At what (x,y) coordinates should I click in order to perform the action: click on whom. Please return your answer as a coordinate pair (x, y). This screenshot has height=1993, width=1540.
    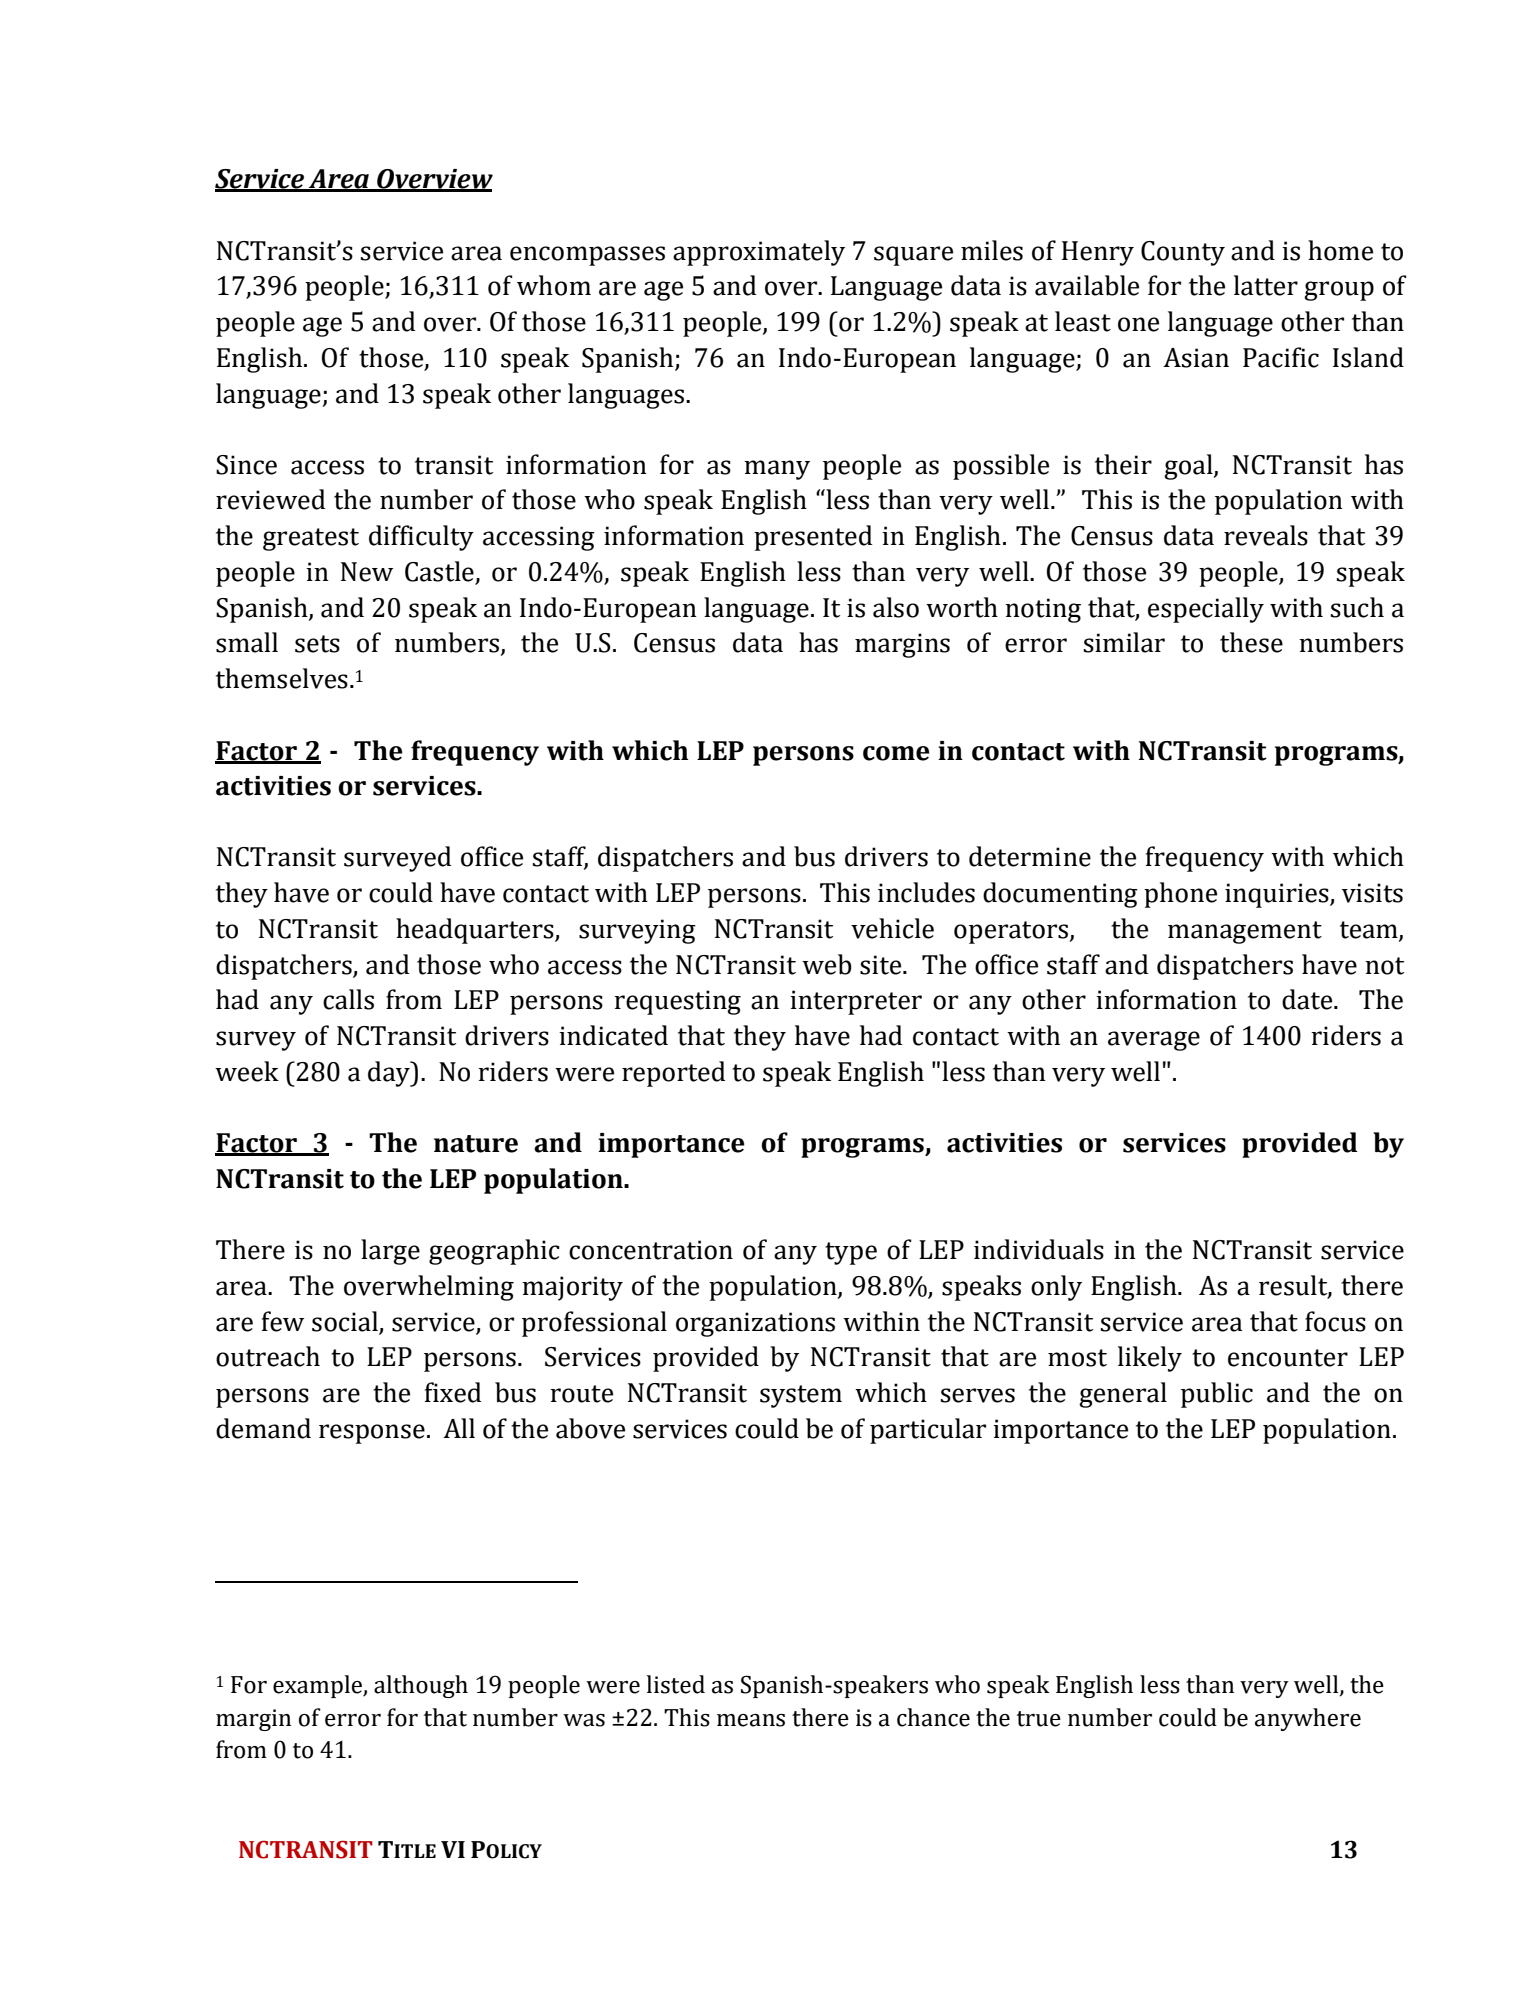
    Looking at the image, I should click on (554, 285).
